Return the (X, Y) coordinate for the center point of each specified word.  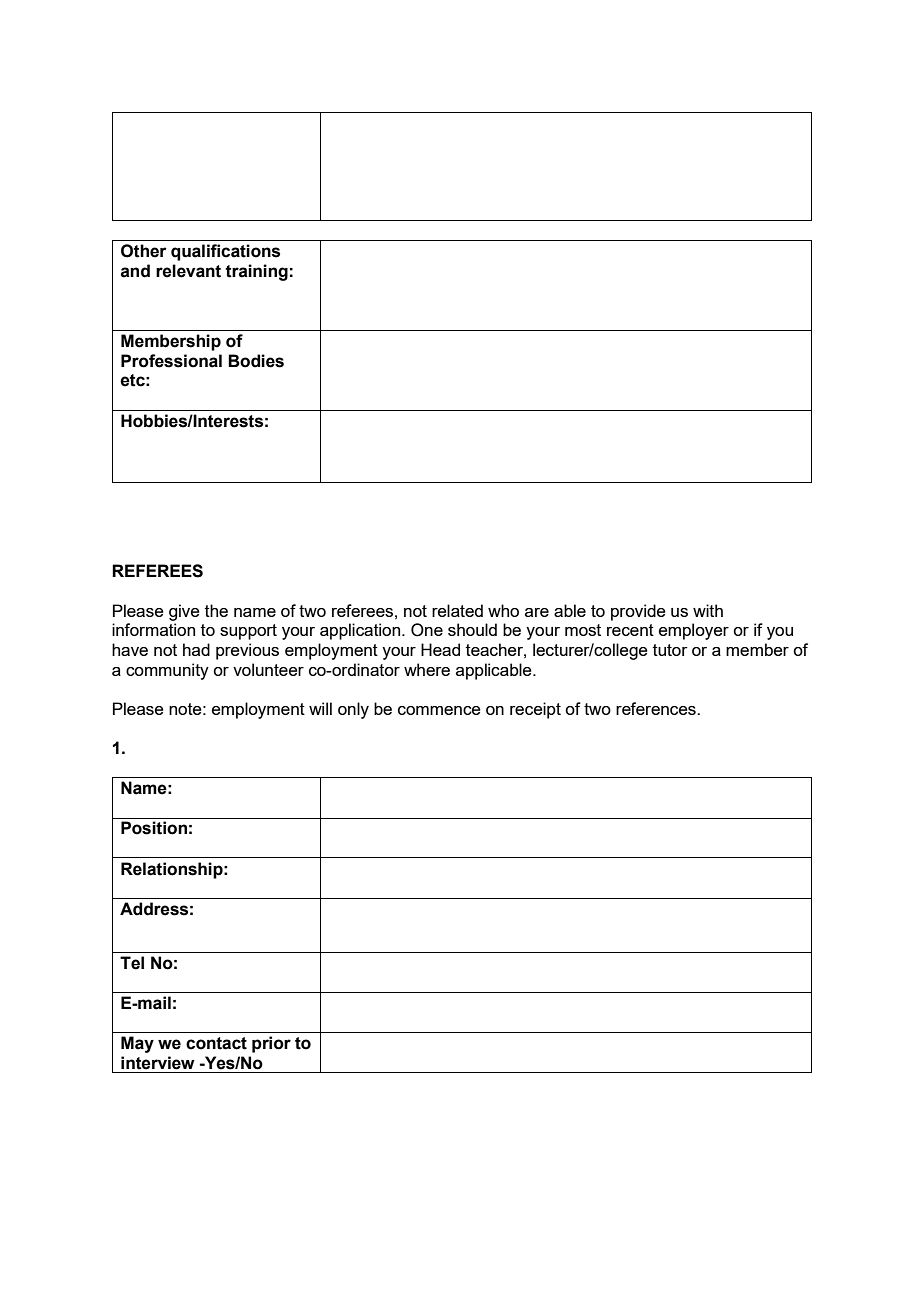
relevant (188, 271)
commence (439, 710)
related (457, 610)
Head (440, 649)
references (657, 708)
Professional (171, 361)
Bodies (256, 361)
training (256, 272)
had (196, 649)
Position (154, 828)
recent (630, 630)
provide (638, 612)
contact (216, 1043)
